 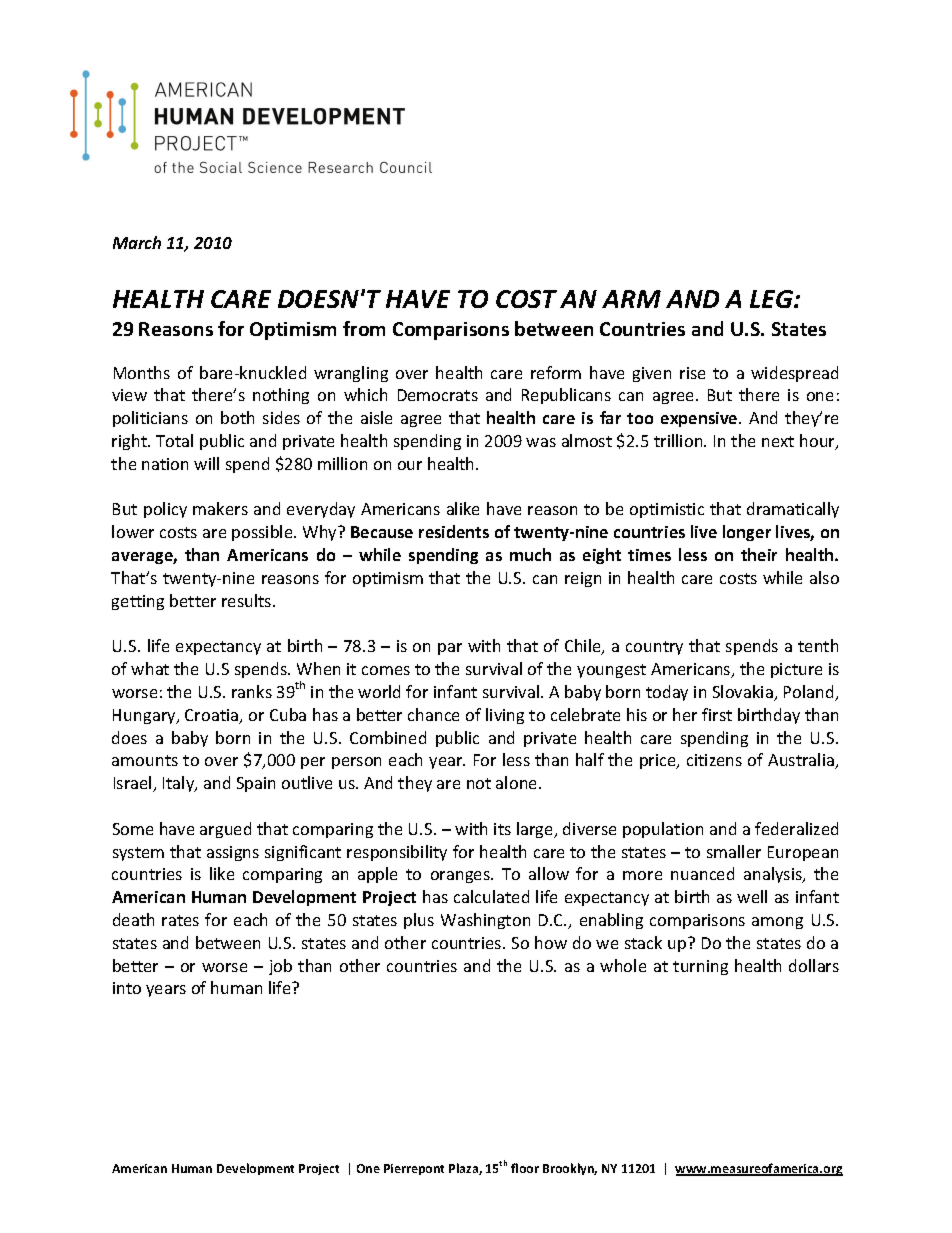 What do you see at coordinates (502, 829) in the image?
I see `its` at bounding box center [502, 829].
